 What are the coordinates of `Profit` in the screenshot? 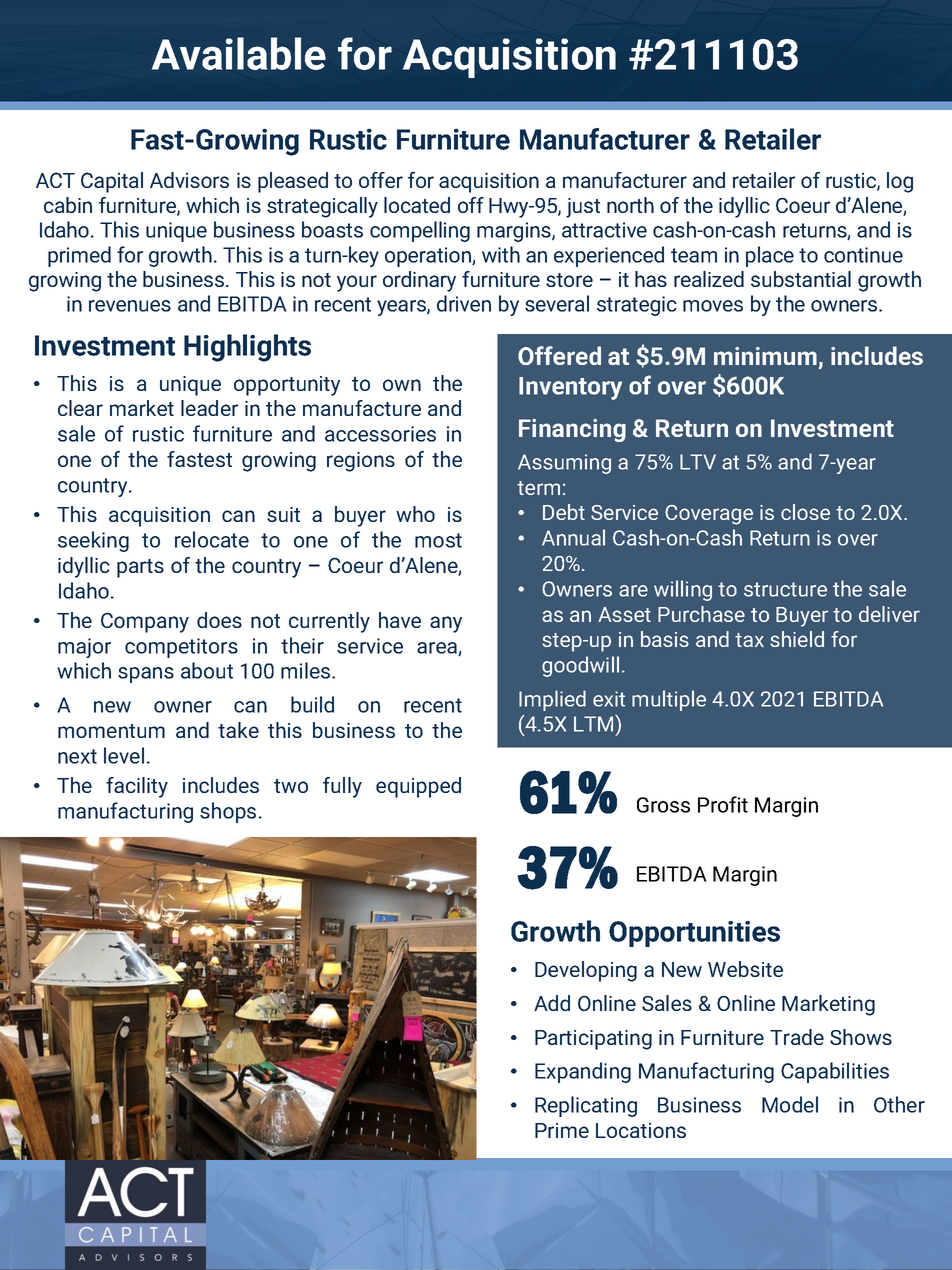 It's located at (723, 804).
